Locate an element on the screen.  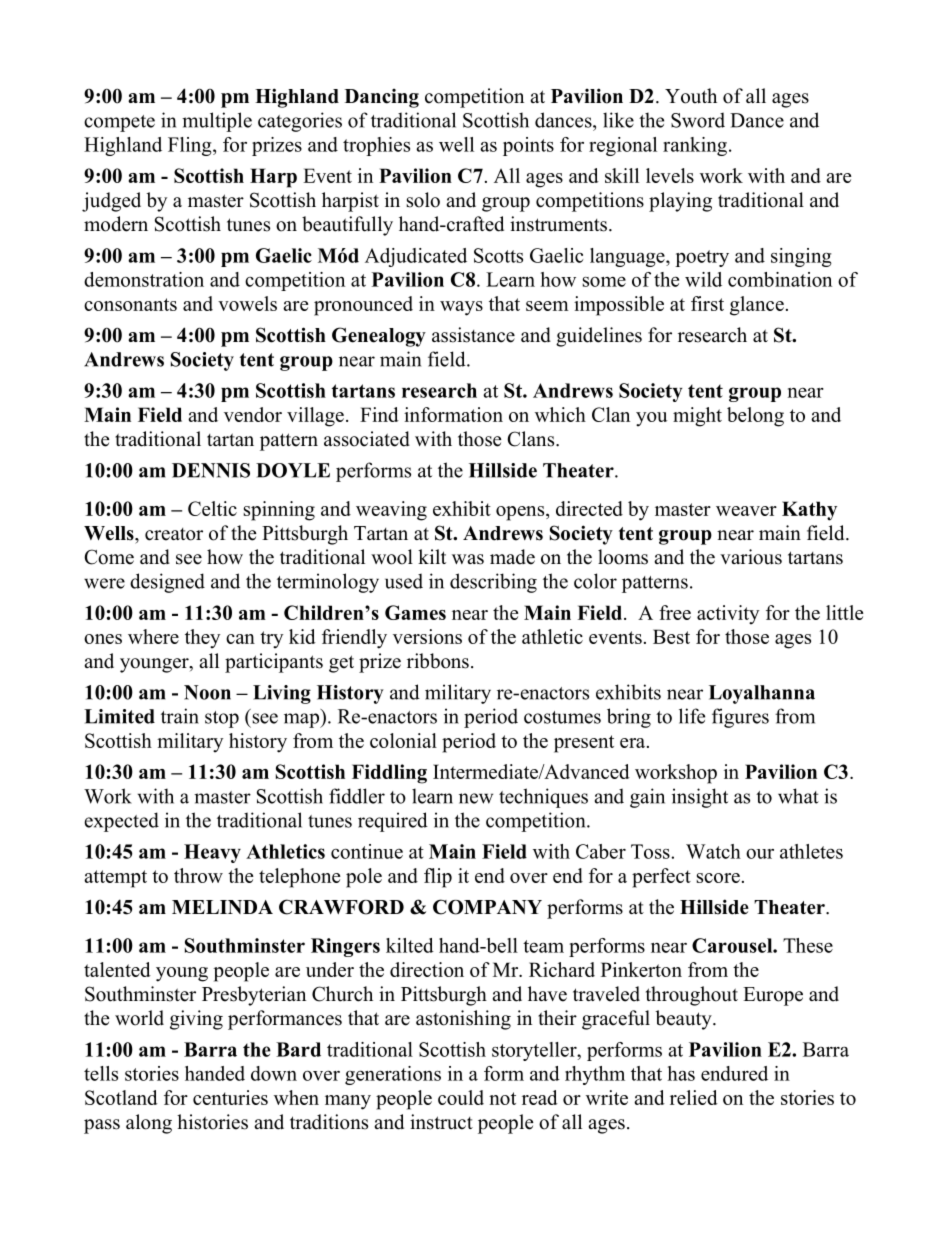
could is located at coordinates (461, 1097).
